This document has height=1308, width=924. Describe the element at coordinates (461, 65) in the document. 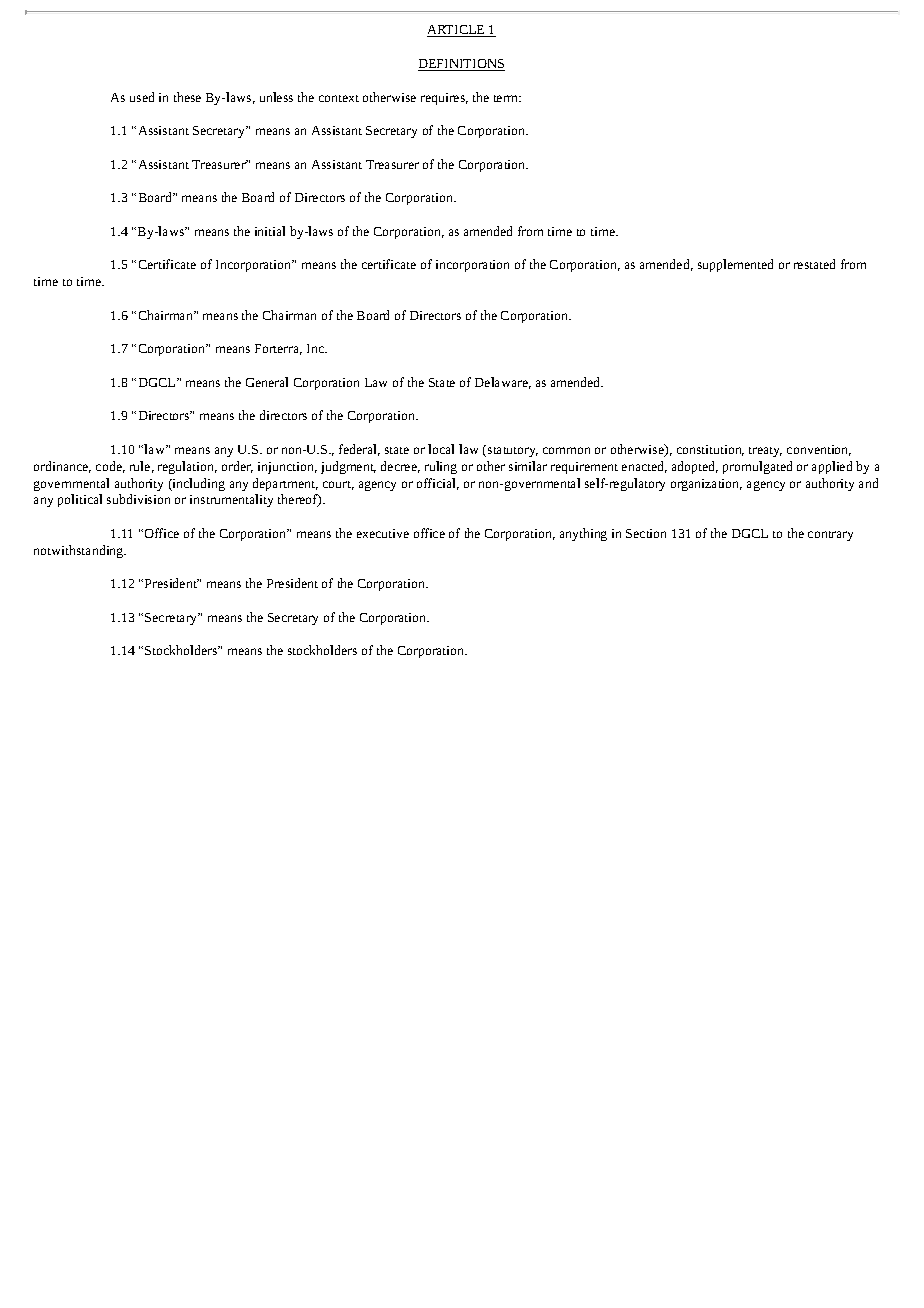

I see `DEFINITIONS` at that location.
